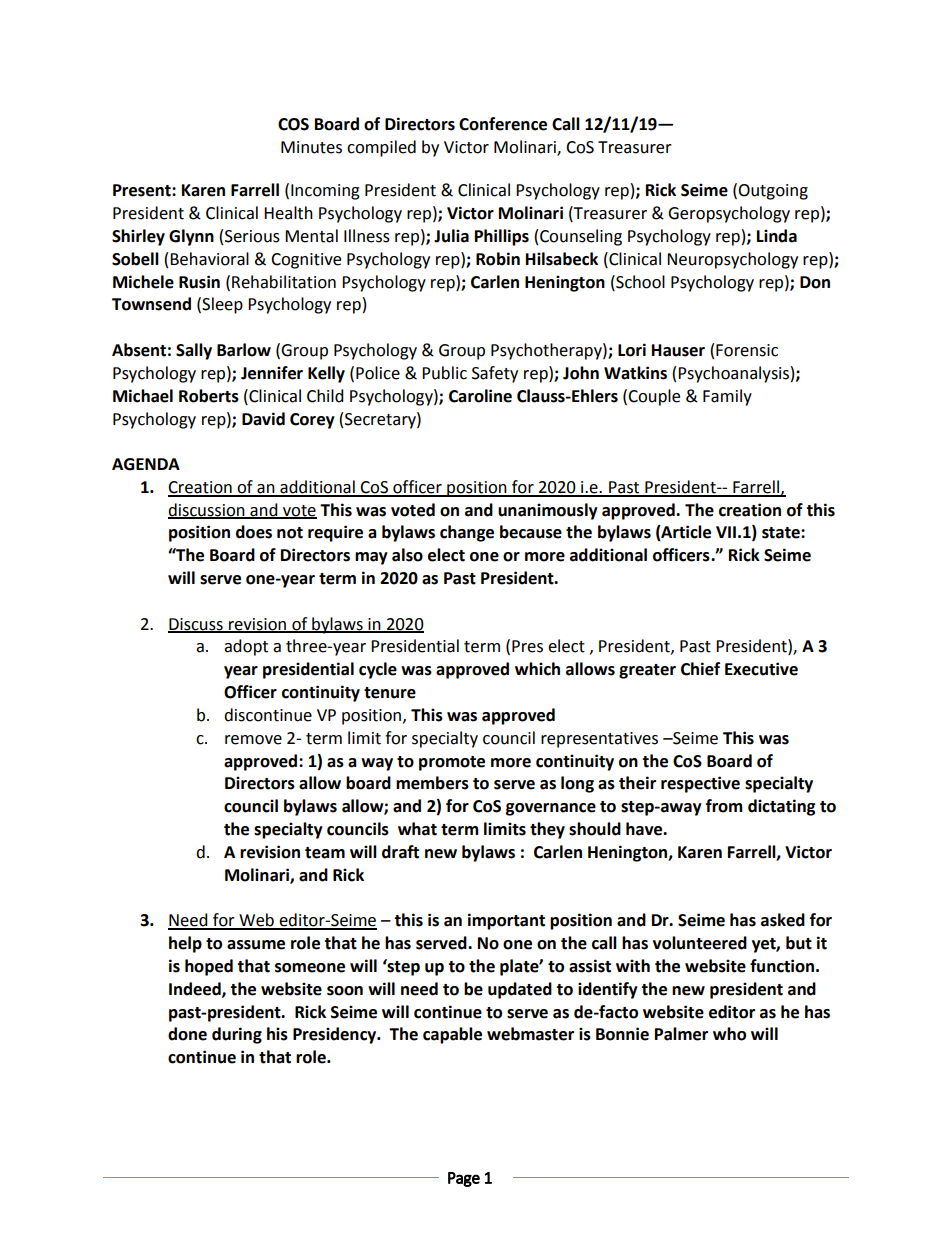 The height and width of the screenshot is (1233, 952). What do you see at coordinates (724, 806) in the screenshot?
I see `from` at bounding box center [724, 806].
